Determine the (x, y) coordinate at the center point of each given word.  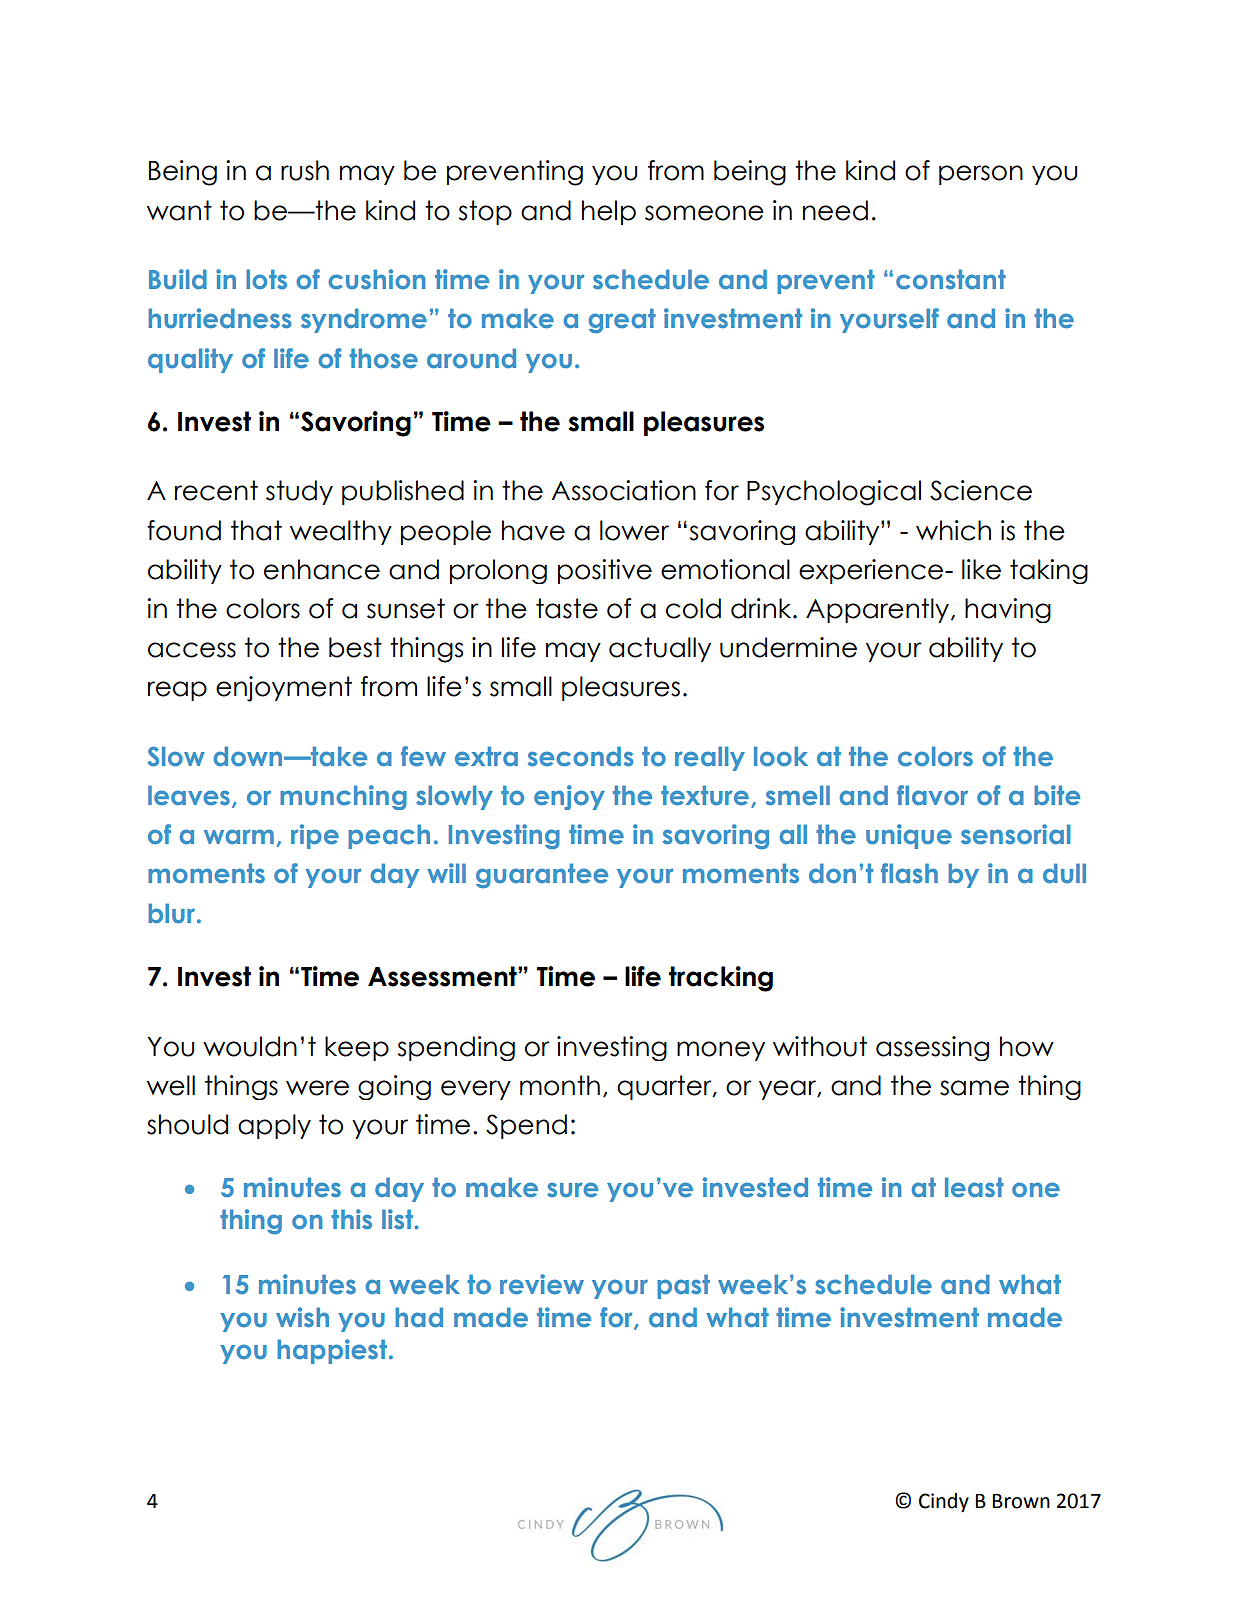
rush (305, 170)
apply (274, 1126)
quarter (665, 1087)
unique (909, 836)
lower (634, 530)
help (609, 212)
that (256, 530)
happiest (333, 1351)
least (974, 1187)
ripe (315, 836)
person (981, 175)
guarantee (542, 875)
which (953, 530)
